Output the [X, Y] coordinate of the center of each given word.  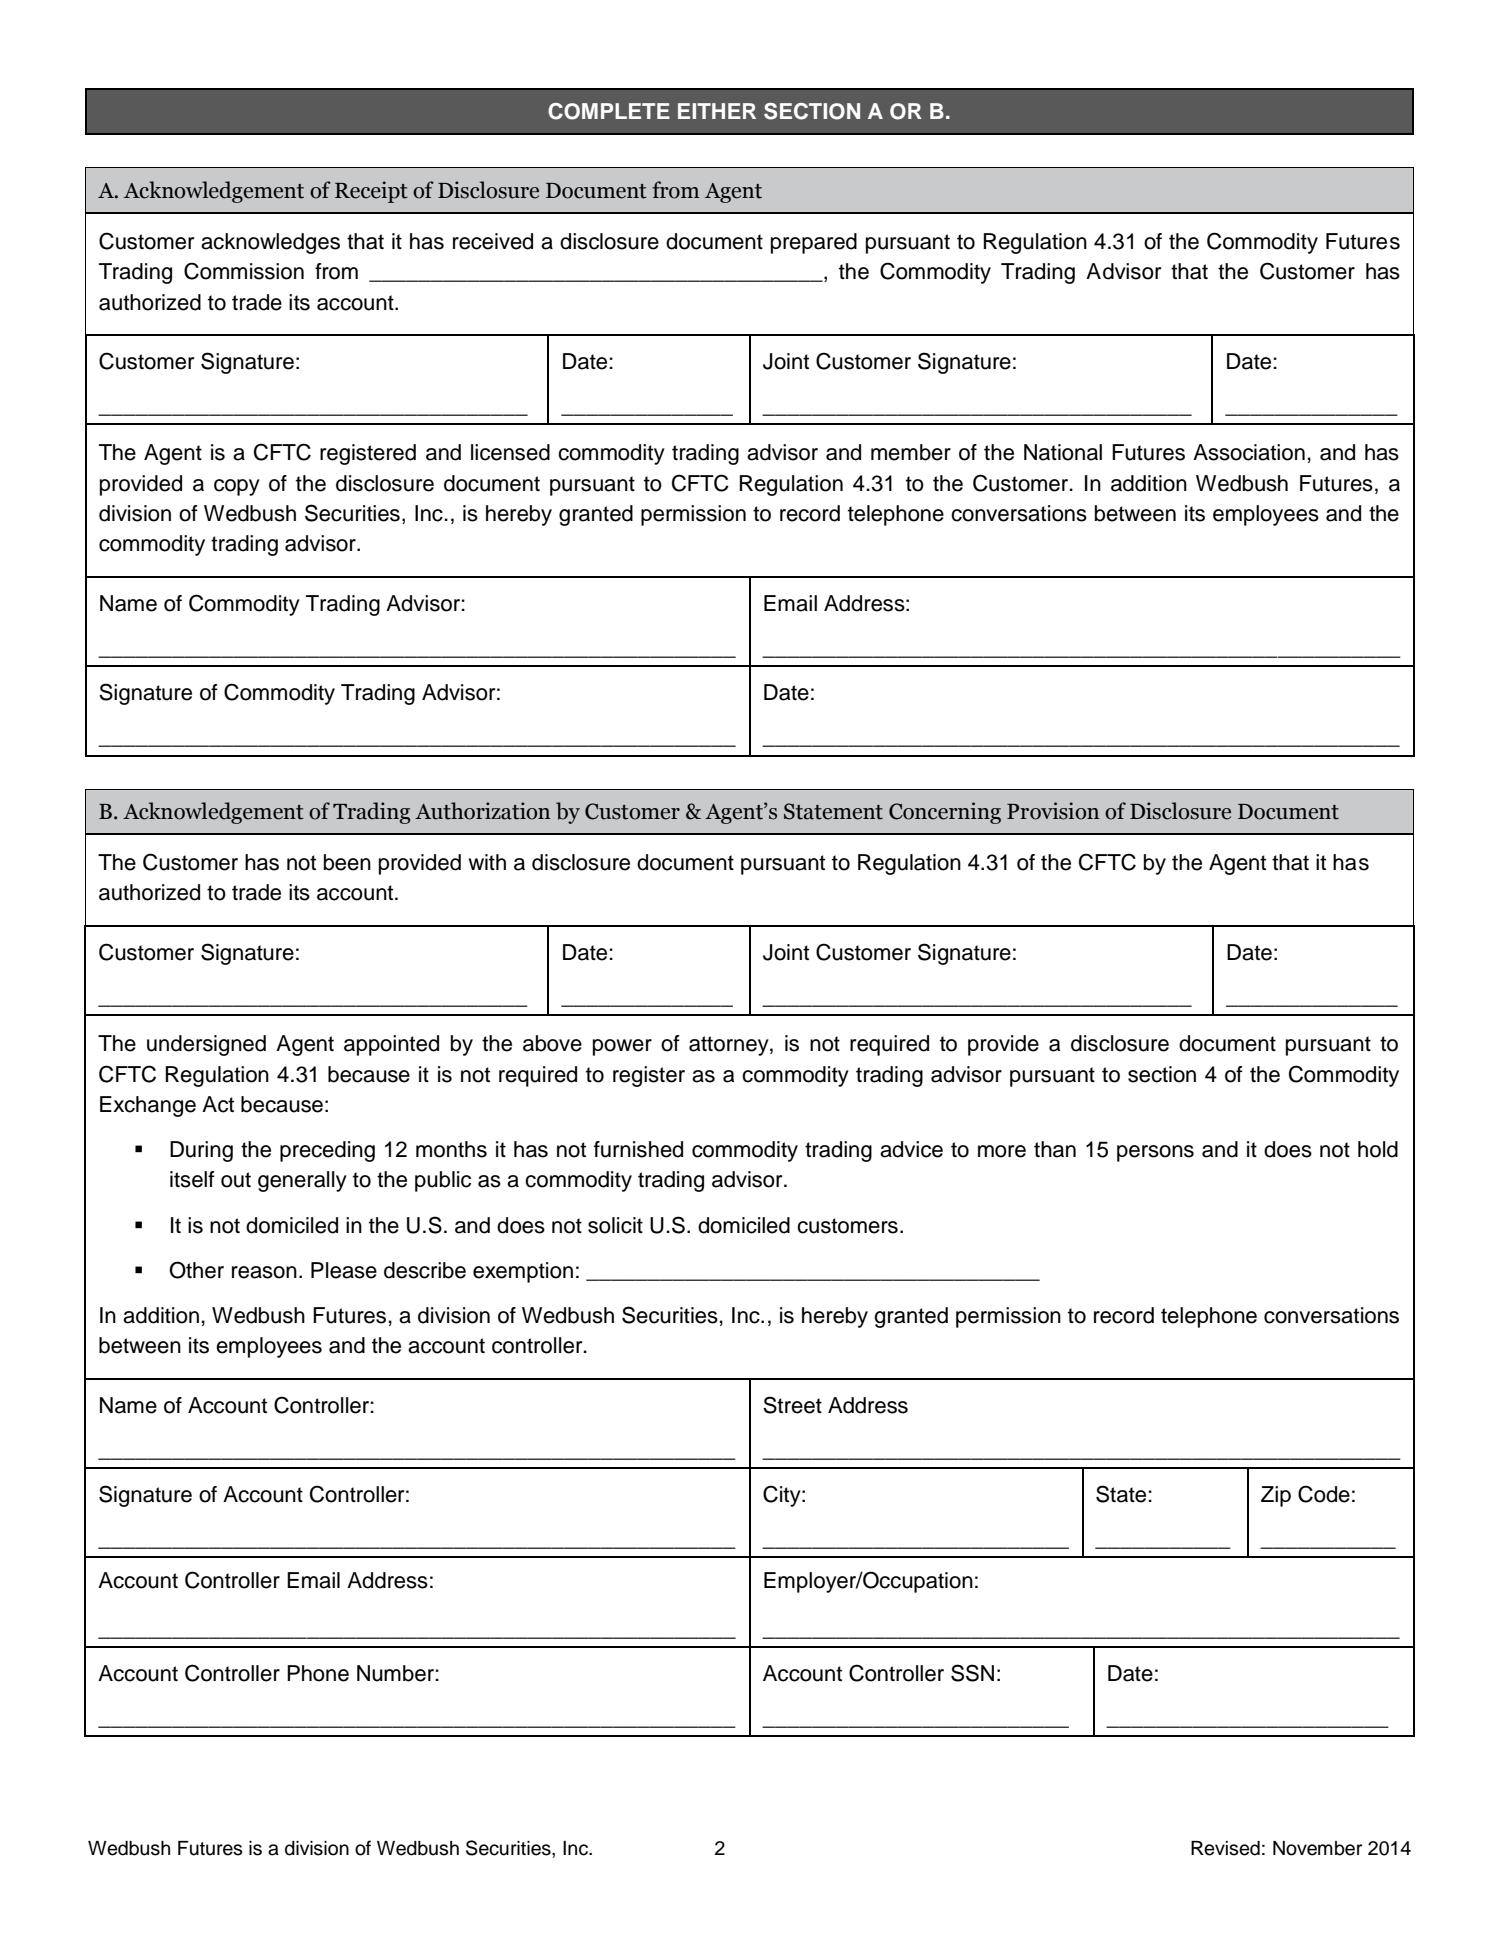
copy [237, 487]
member [911, 452]
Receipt [371, 192]
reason [264, 1272]
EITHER [717, 111]
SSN [972, 1673]
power [622, 1047]
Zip [1276, 1496]
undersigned [206, 1045]
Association [1249, 452]
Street [792, 1405]
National [1063, 452]
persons [1155, 1153]
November [1317, 1848]
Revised [1225, 1848]
